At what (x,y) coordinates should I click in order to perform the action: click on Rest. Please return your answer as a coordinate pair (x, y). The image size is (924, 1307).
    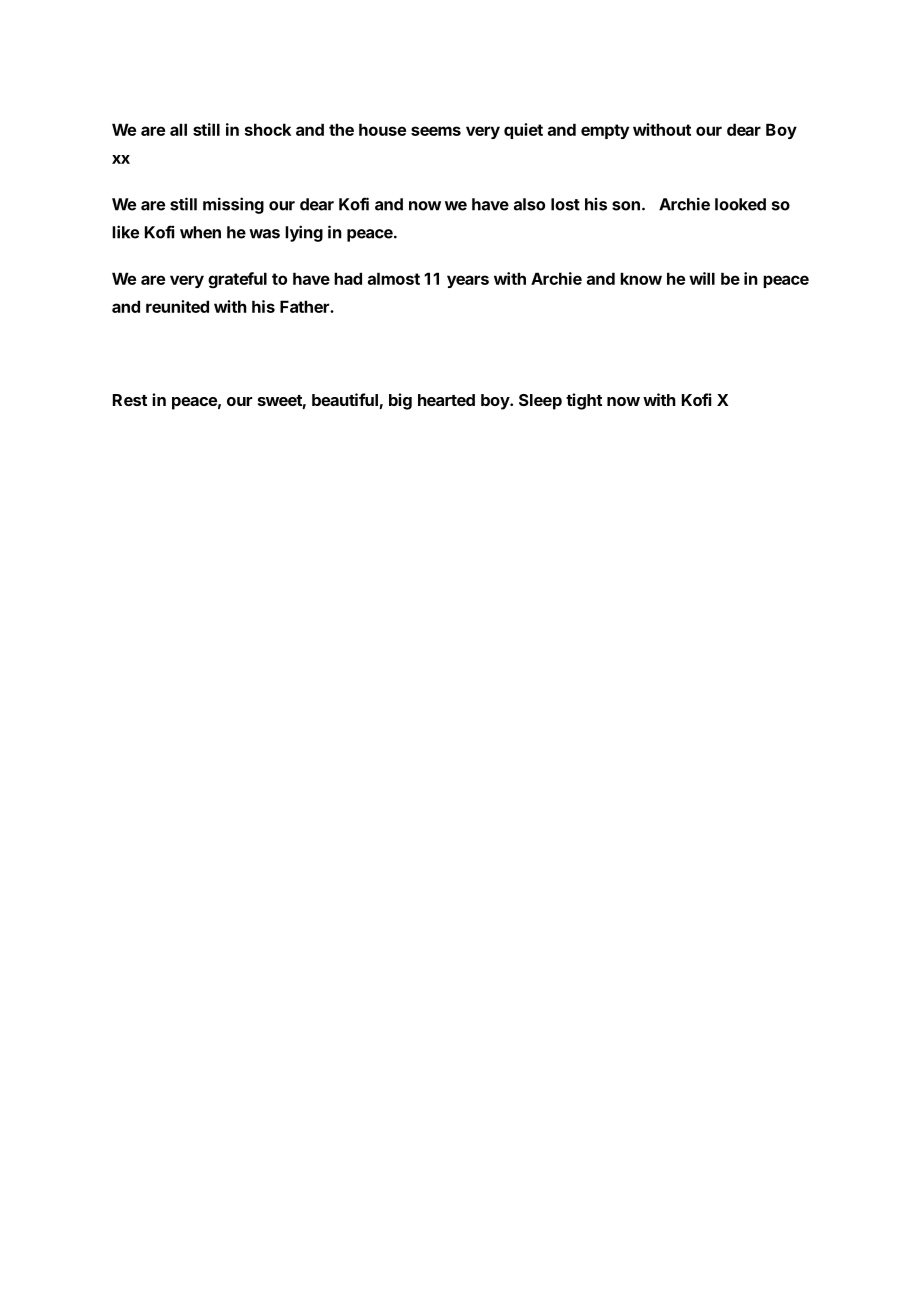
    Looking at the image, I should click on (130, 400).
